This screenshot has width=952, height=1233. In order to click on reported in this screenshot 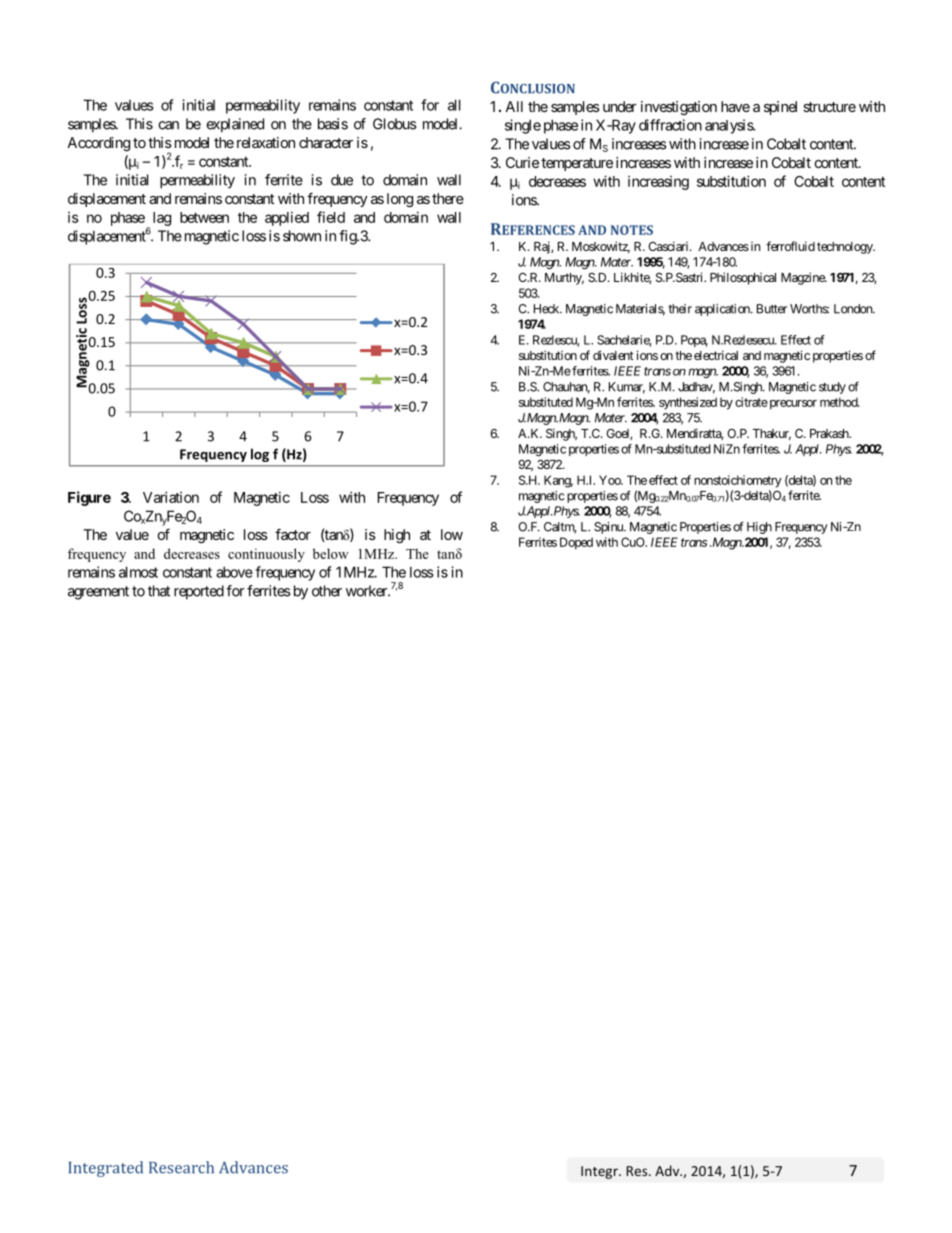, I will do `click(199, 592)`.
